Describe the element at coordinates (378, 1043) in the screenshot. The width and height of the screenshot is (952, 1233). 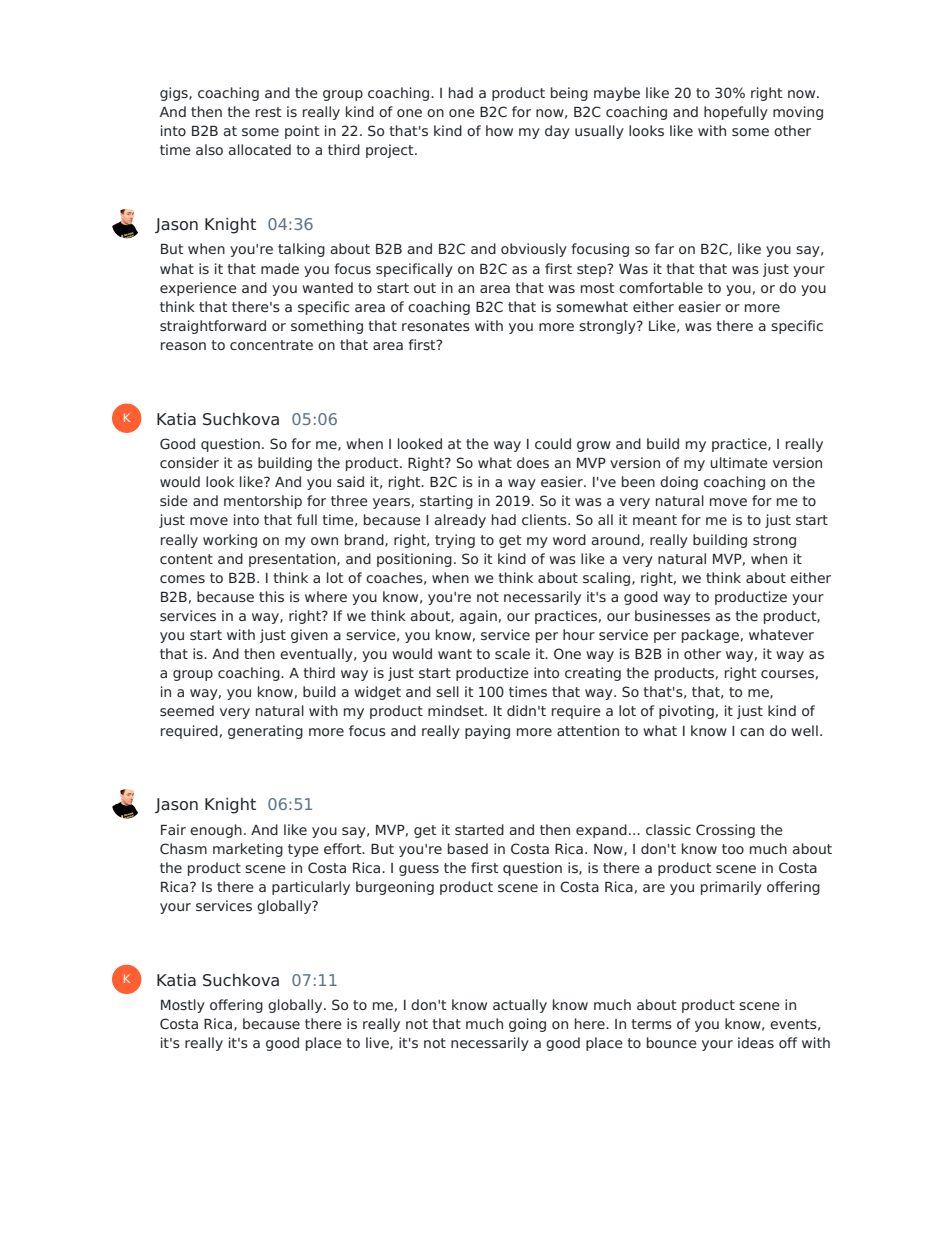
I see `live` at that location.
